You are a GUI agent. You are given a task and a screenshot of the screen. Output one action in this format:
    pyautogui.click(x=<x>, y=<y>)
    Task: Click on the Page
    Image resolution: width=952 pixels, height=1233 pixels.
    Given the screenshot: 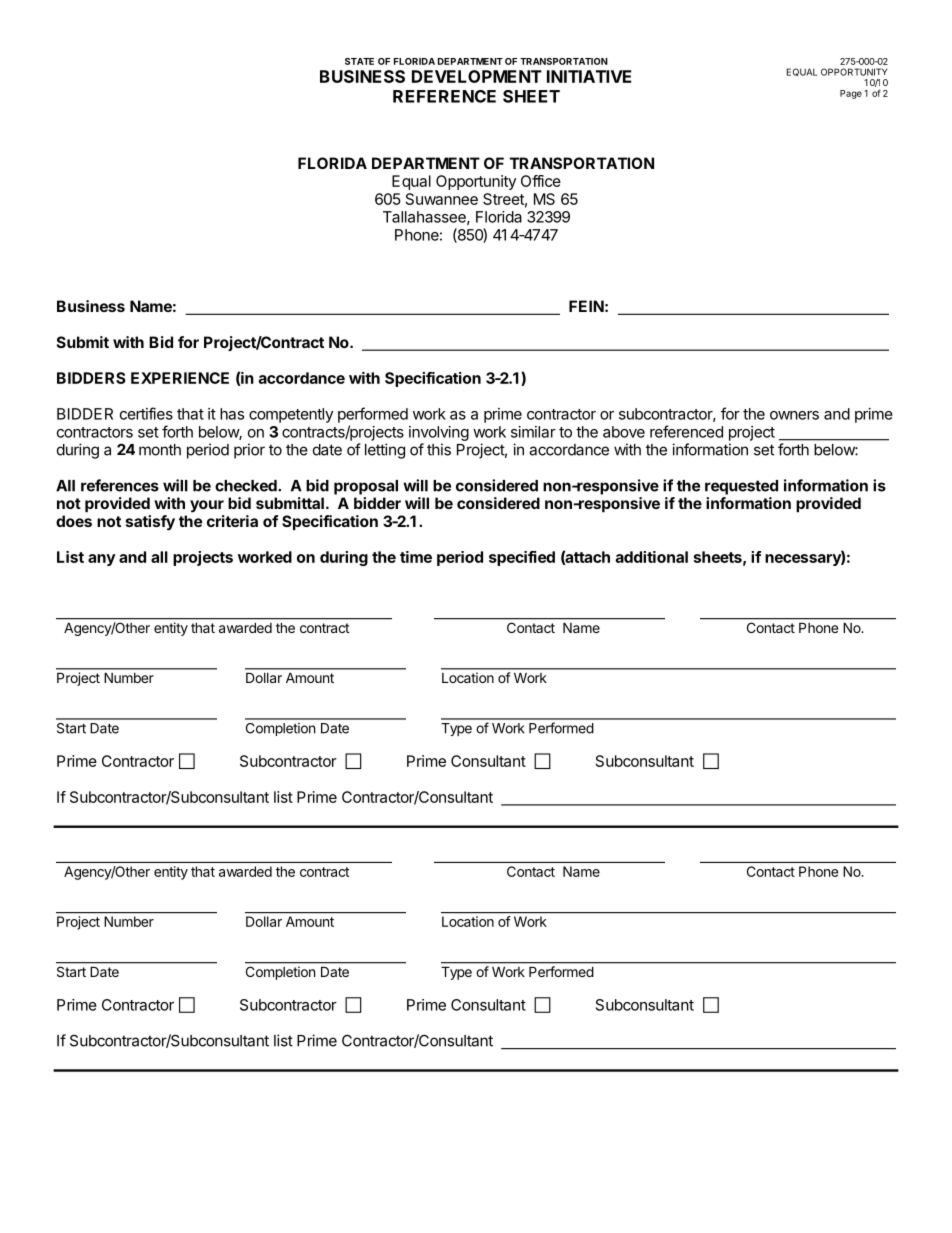 What is the action you would take?
    pyautogui.click(x=851, y=94)
